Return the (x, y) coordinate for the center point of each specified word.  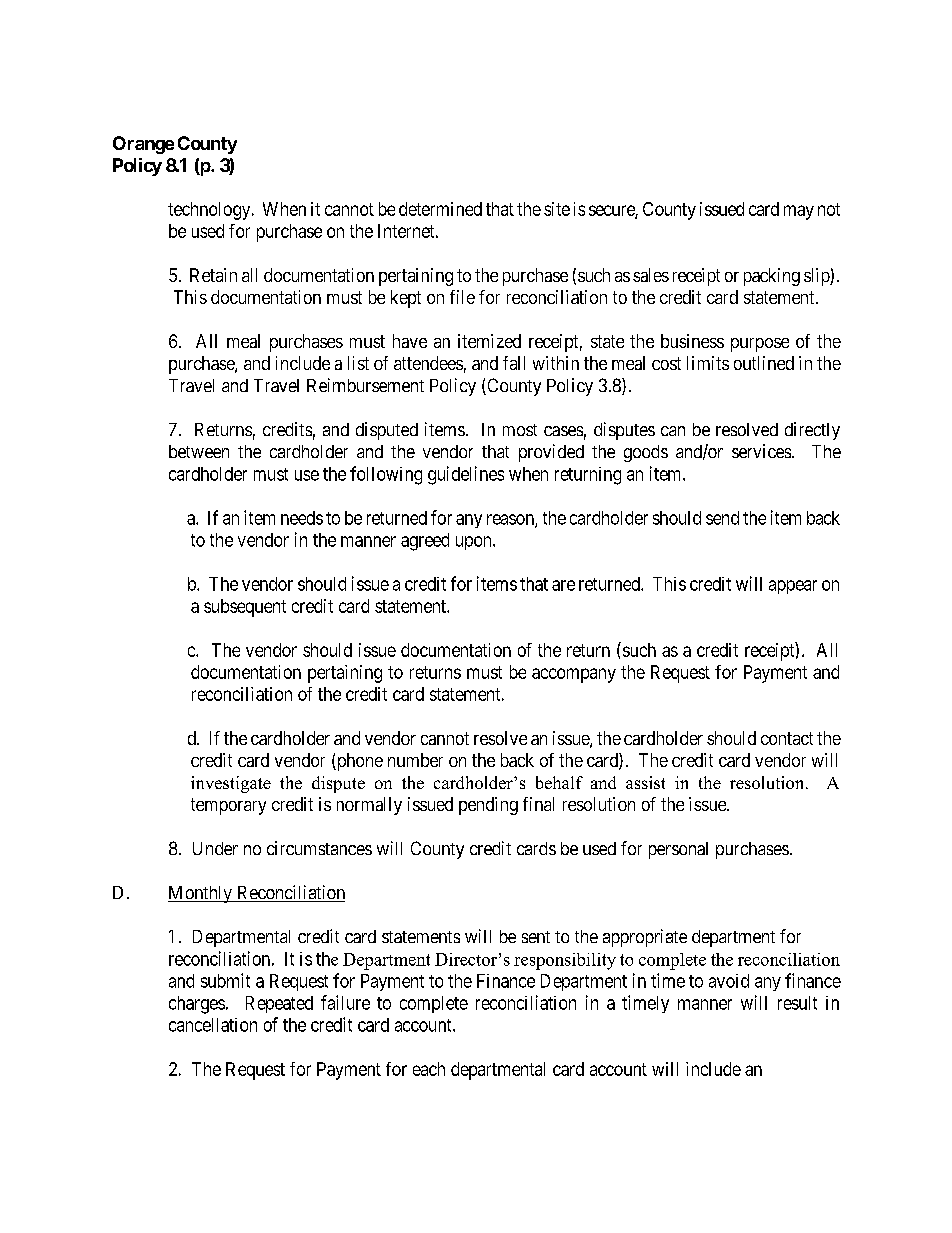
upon (475, 543)
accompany (574, 675)
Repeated (279, 1004)
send (722, 518)
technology (210, 211)
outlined (764, 363)
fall (514, 363)
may (799, 212)
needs (302, 518)
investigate (231, 784)
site (557, 209)
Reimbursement (365, 385)
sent (536, 937)
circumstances (319, 848)
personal (678, 850)
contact (787, 738)
